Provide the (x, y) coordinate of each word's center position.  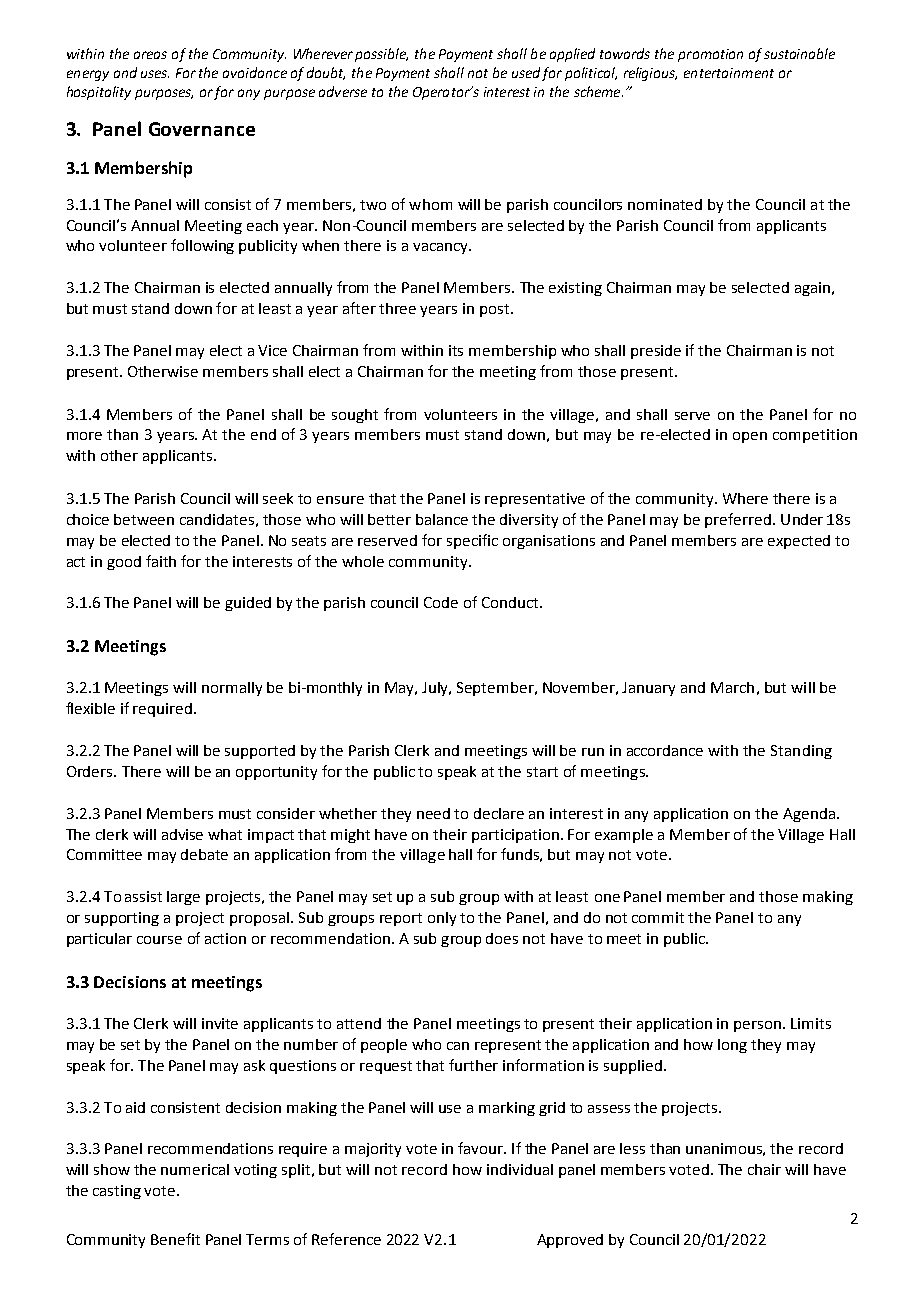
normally (232, 689)
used (526, 72)
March (732, 687)
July (436, 689)
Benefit (175, 1239)
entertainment (729, 73)
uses (155, 74)
